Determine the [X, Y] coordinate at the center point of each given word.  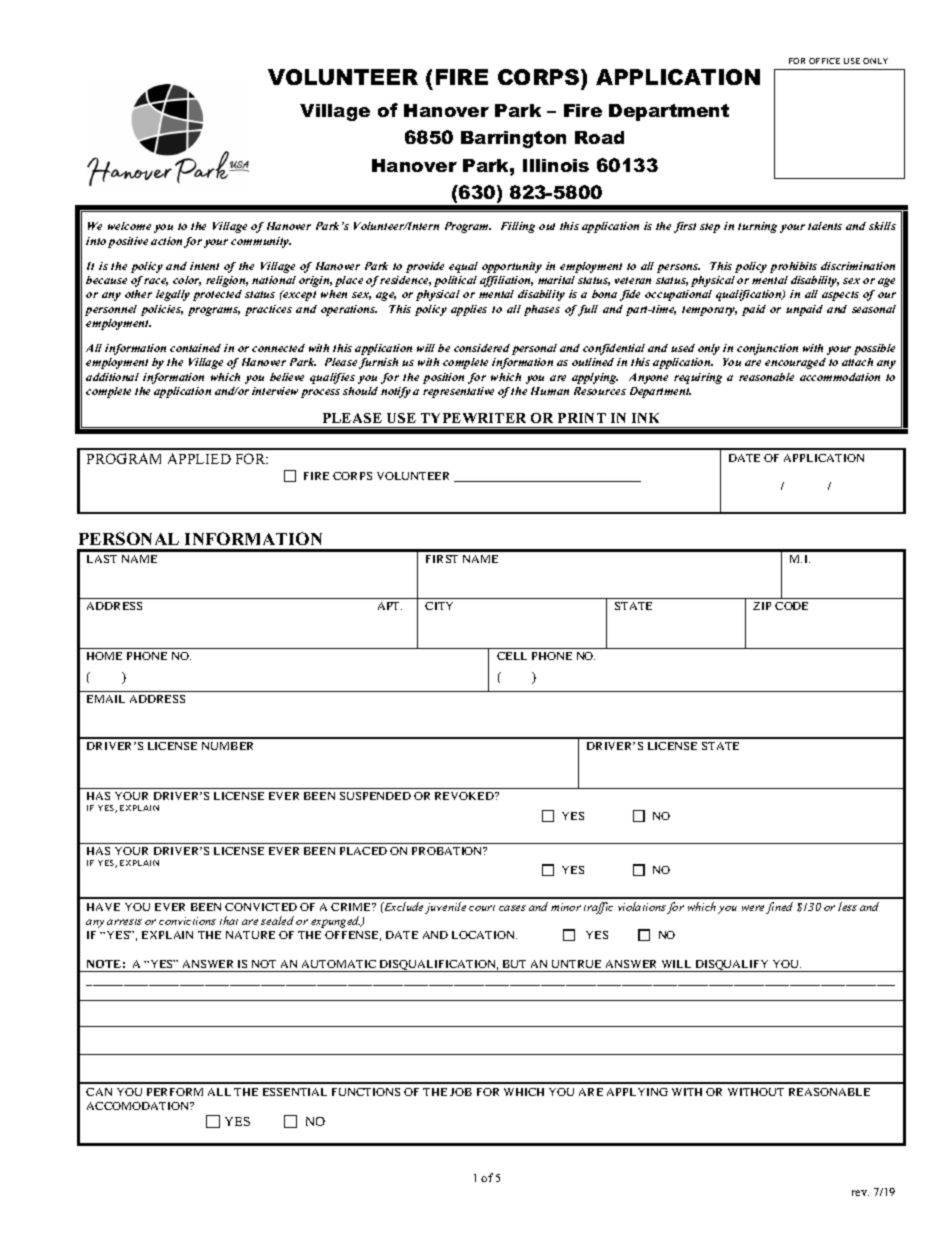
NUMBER [227, 746]
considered [482, 348]
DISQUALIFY [732, 966]
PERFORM [175, 1092]
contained [195, 348]
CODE [791, 606]
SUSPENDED [375, 796]
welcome [129, 226]
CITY [439, 606]
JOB [461, 1092]
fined [779, 908]
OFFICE [824, 61]
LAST [102, 559]
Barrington [513, 139]
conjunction [767, 349]
